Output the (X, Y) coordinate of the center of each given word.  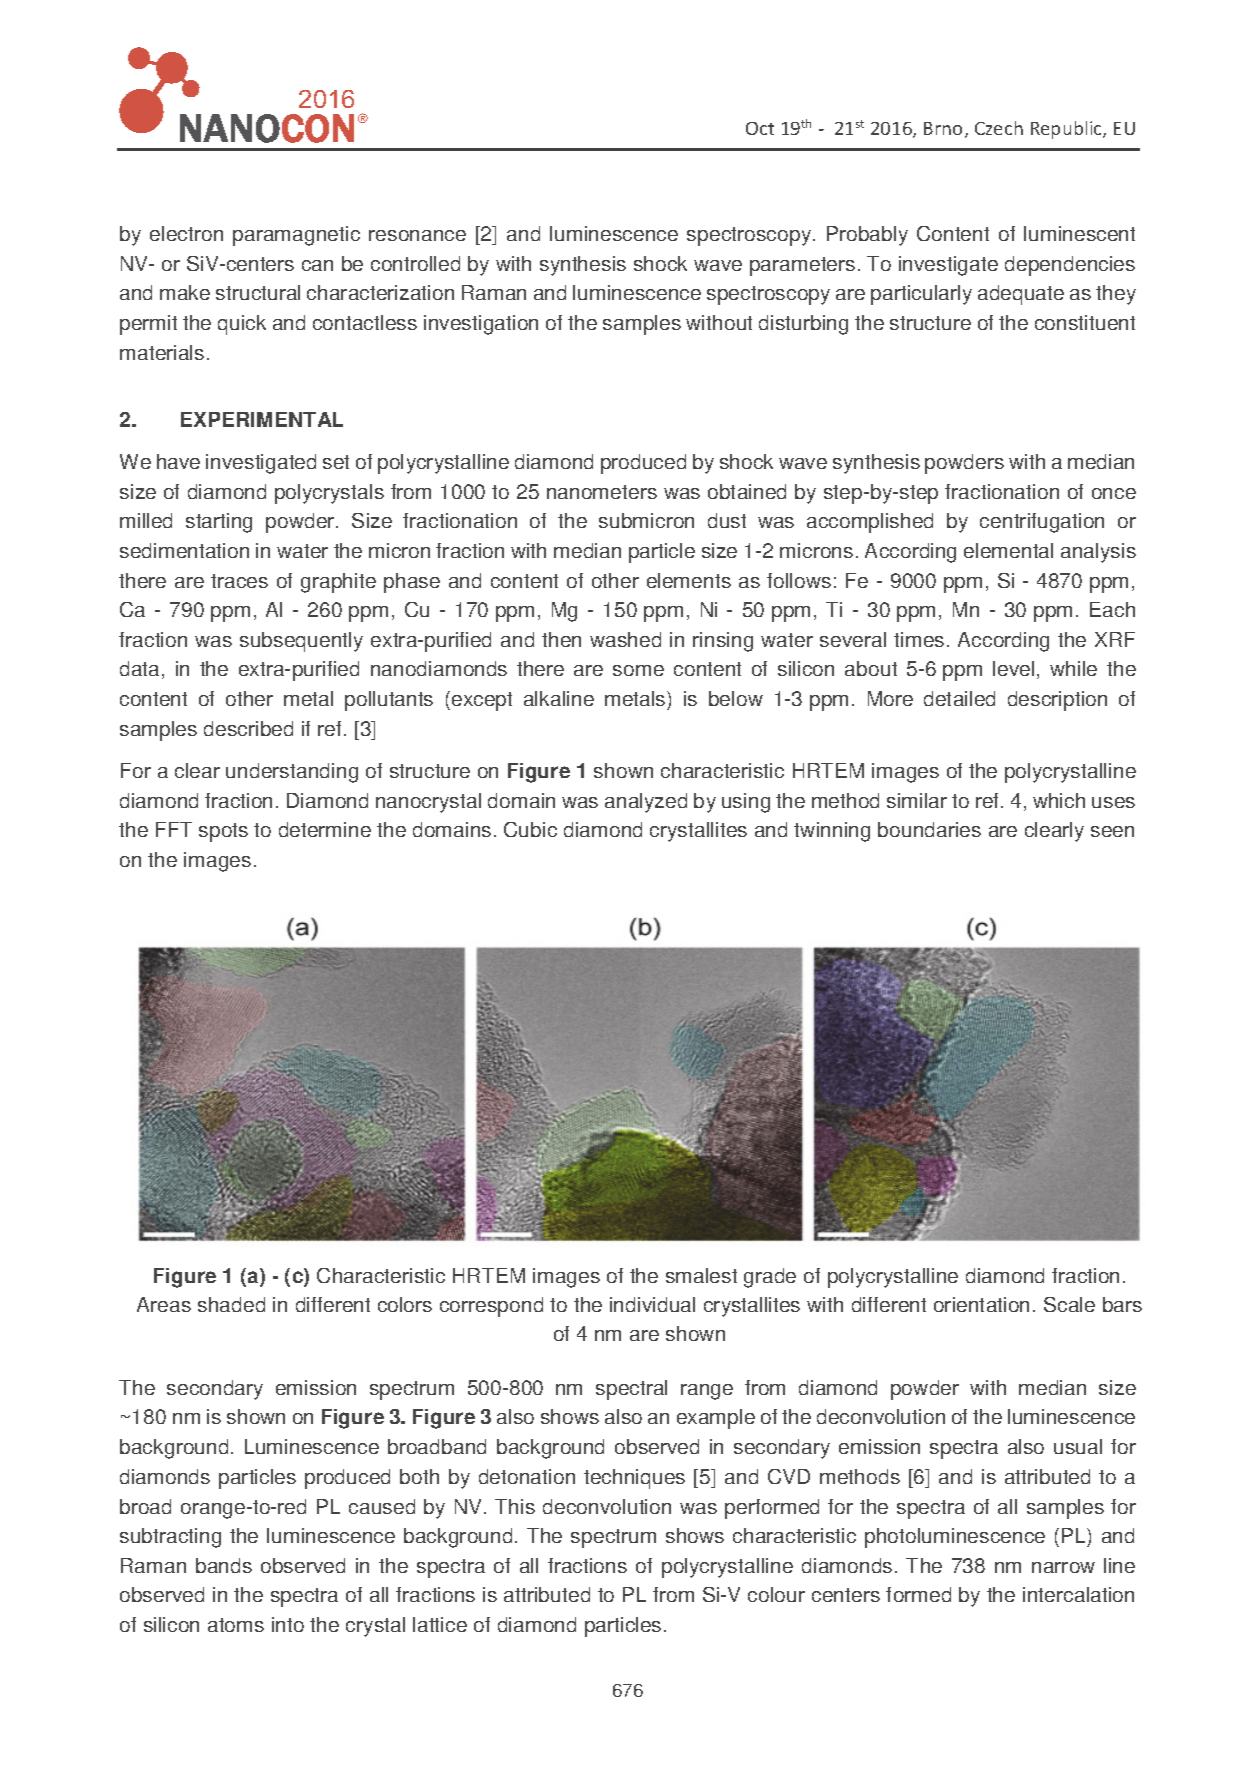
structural (258, 292)
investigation (481, 325)
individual (652, 1304)
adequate (1021, 295)
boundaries (929, 829)
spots (223, 832)
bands (224, 1565)
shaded (231, 1304)
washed (625, 639)
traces (239, 581)
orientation (981, 1304)
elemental (1008, 550)
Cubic (530, 829)
